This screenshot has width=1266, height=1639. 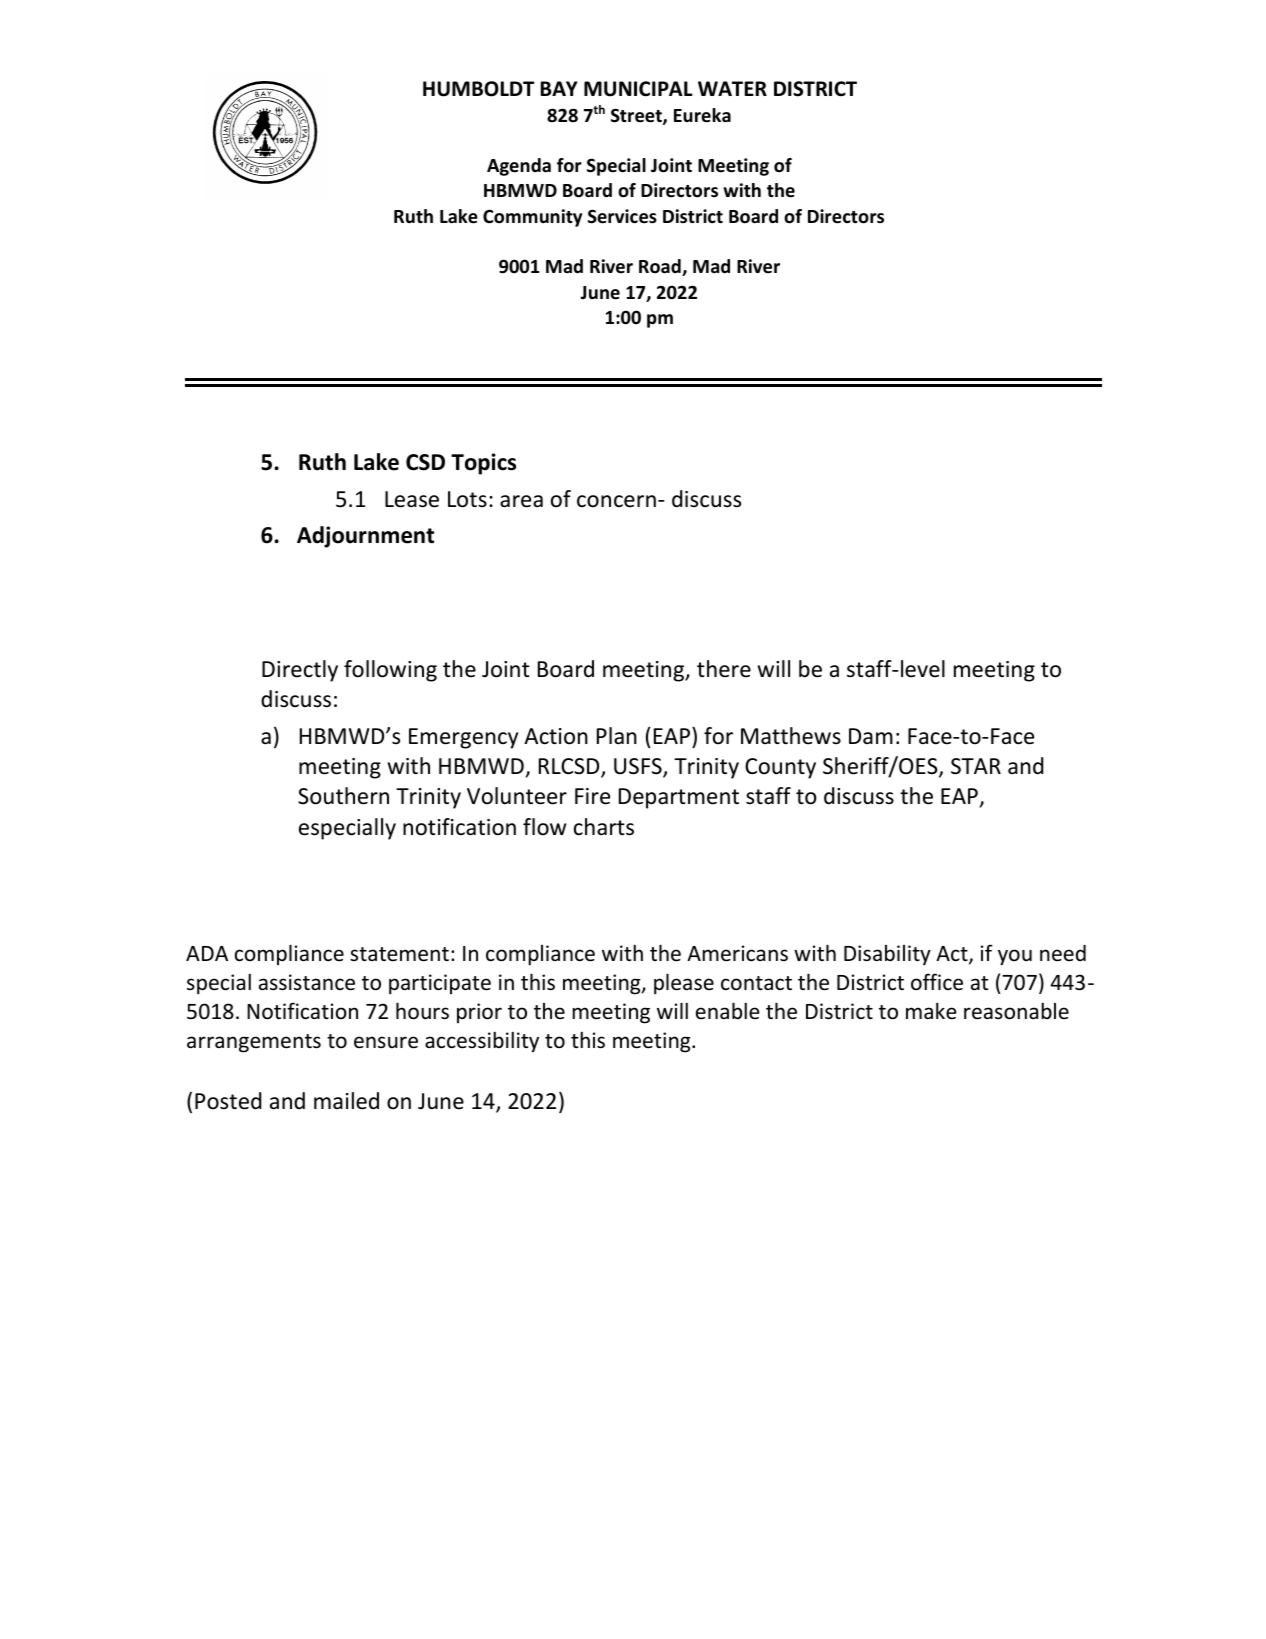 What do you see at coordinates (346, 1101) in the screenshot?
I see `mailed` at bounding box center [346, 1101].
